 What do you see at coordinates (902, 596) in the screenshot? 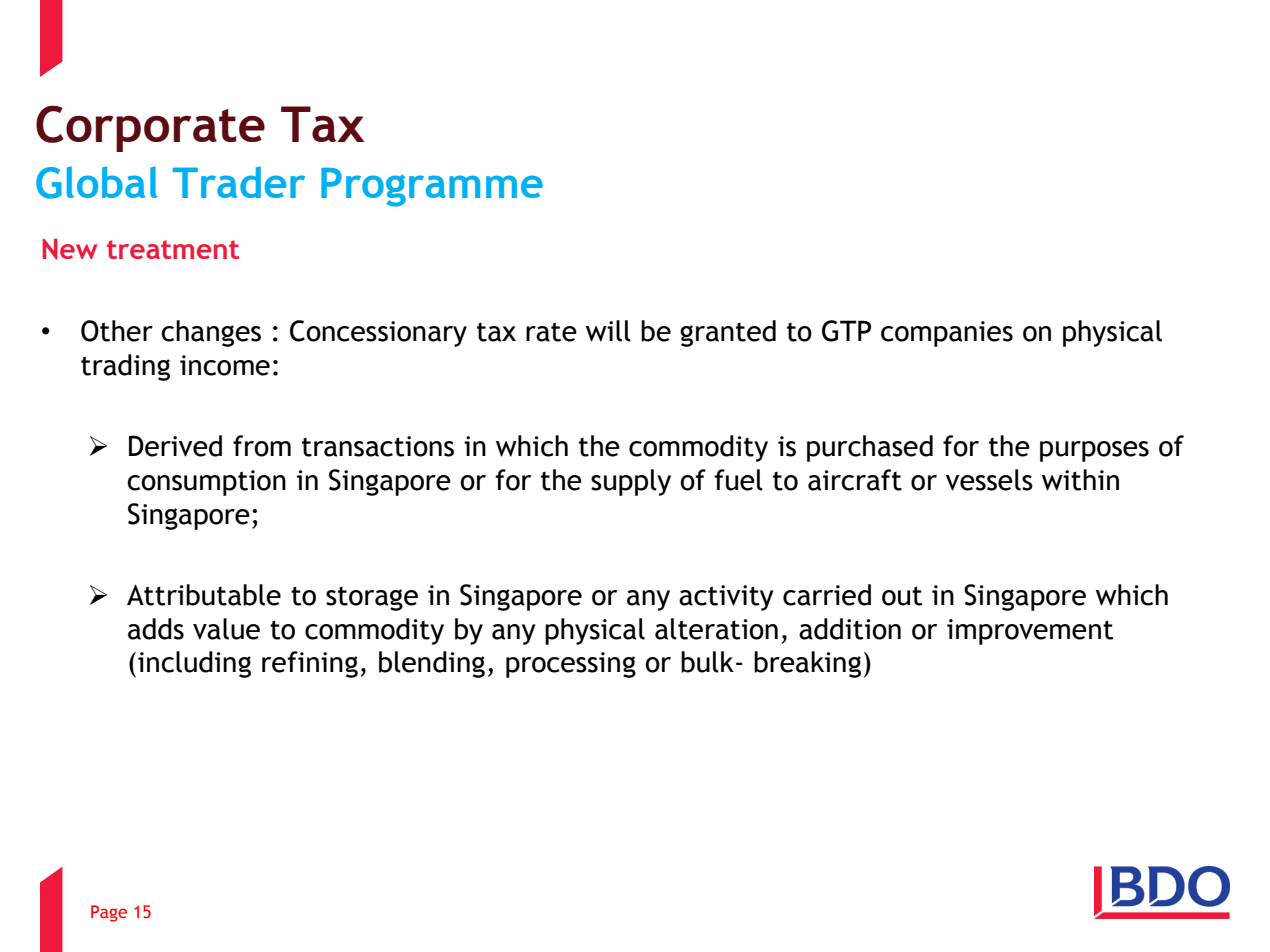
I see `out` at bounding box center [902, 596].
